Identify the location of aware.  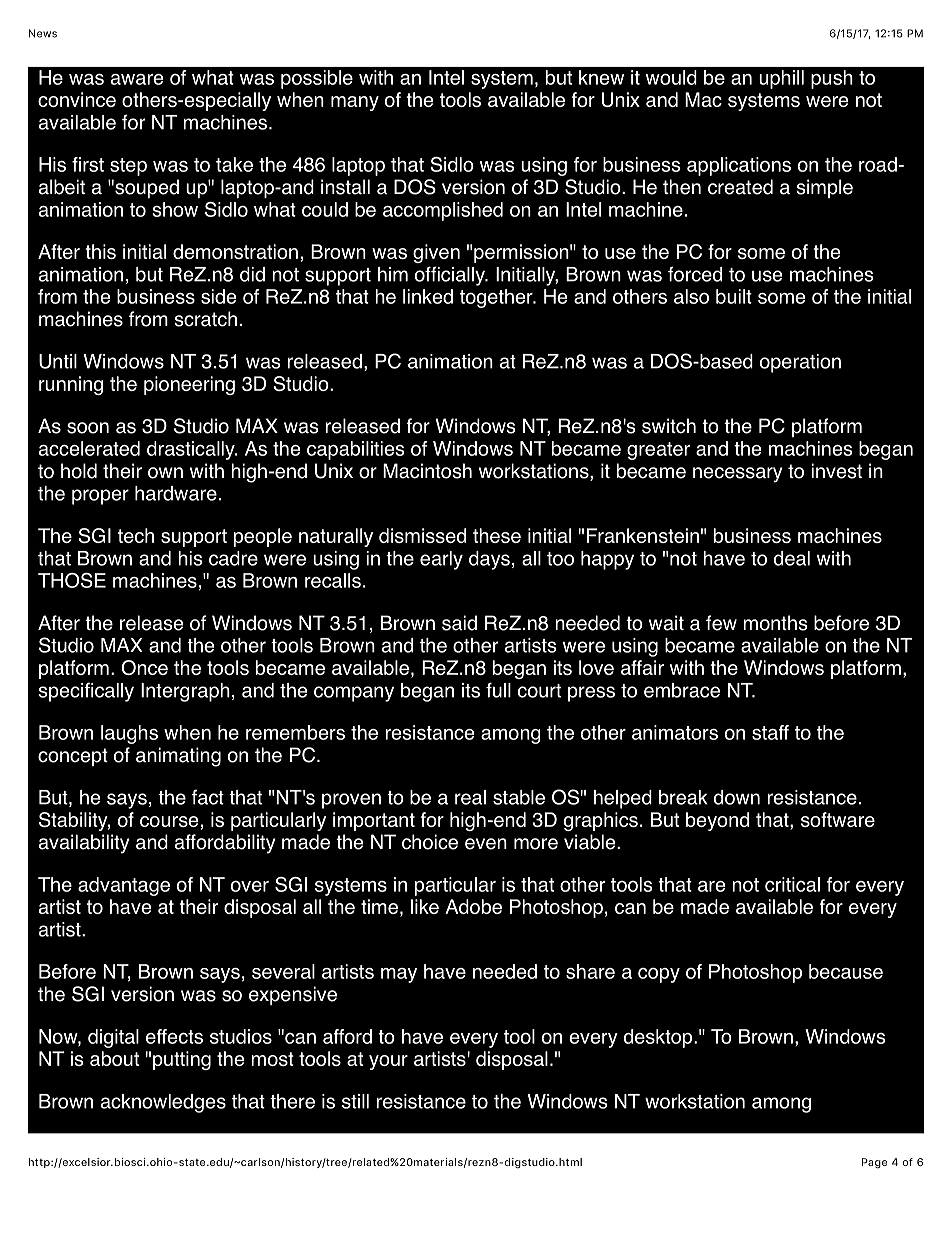
(137, 79).
